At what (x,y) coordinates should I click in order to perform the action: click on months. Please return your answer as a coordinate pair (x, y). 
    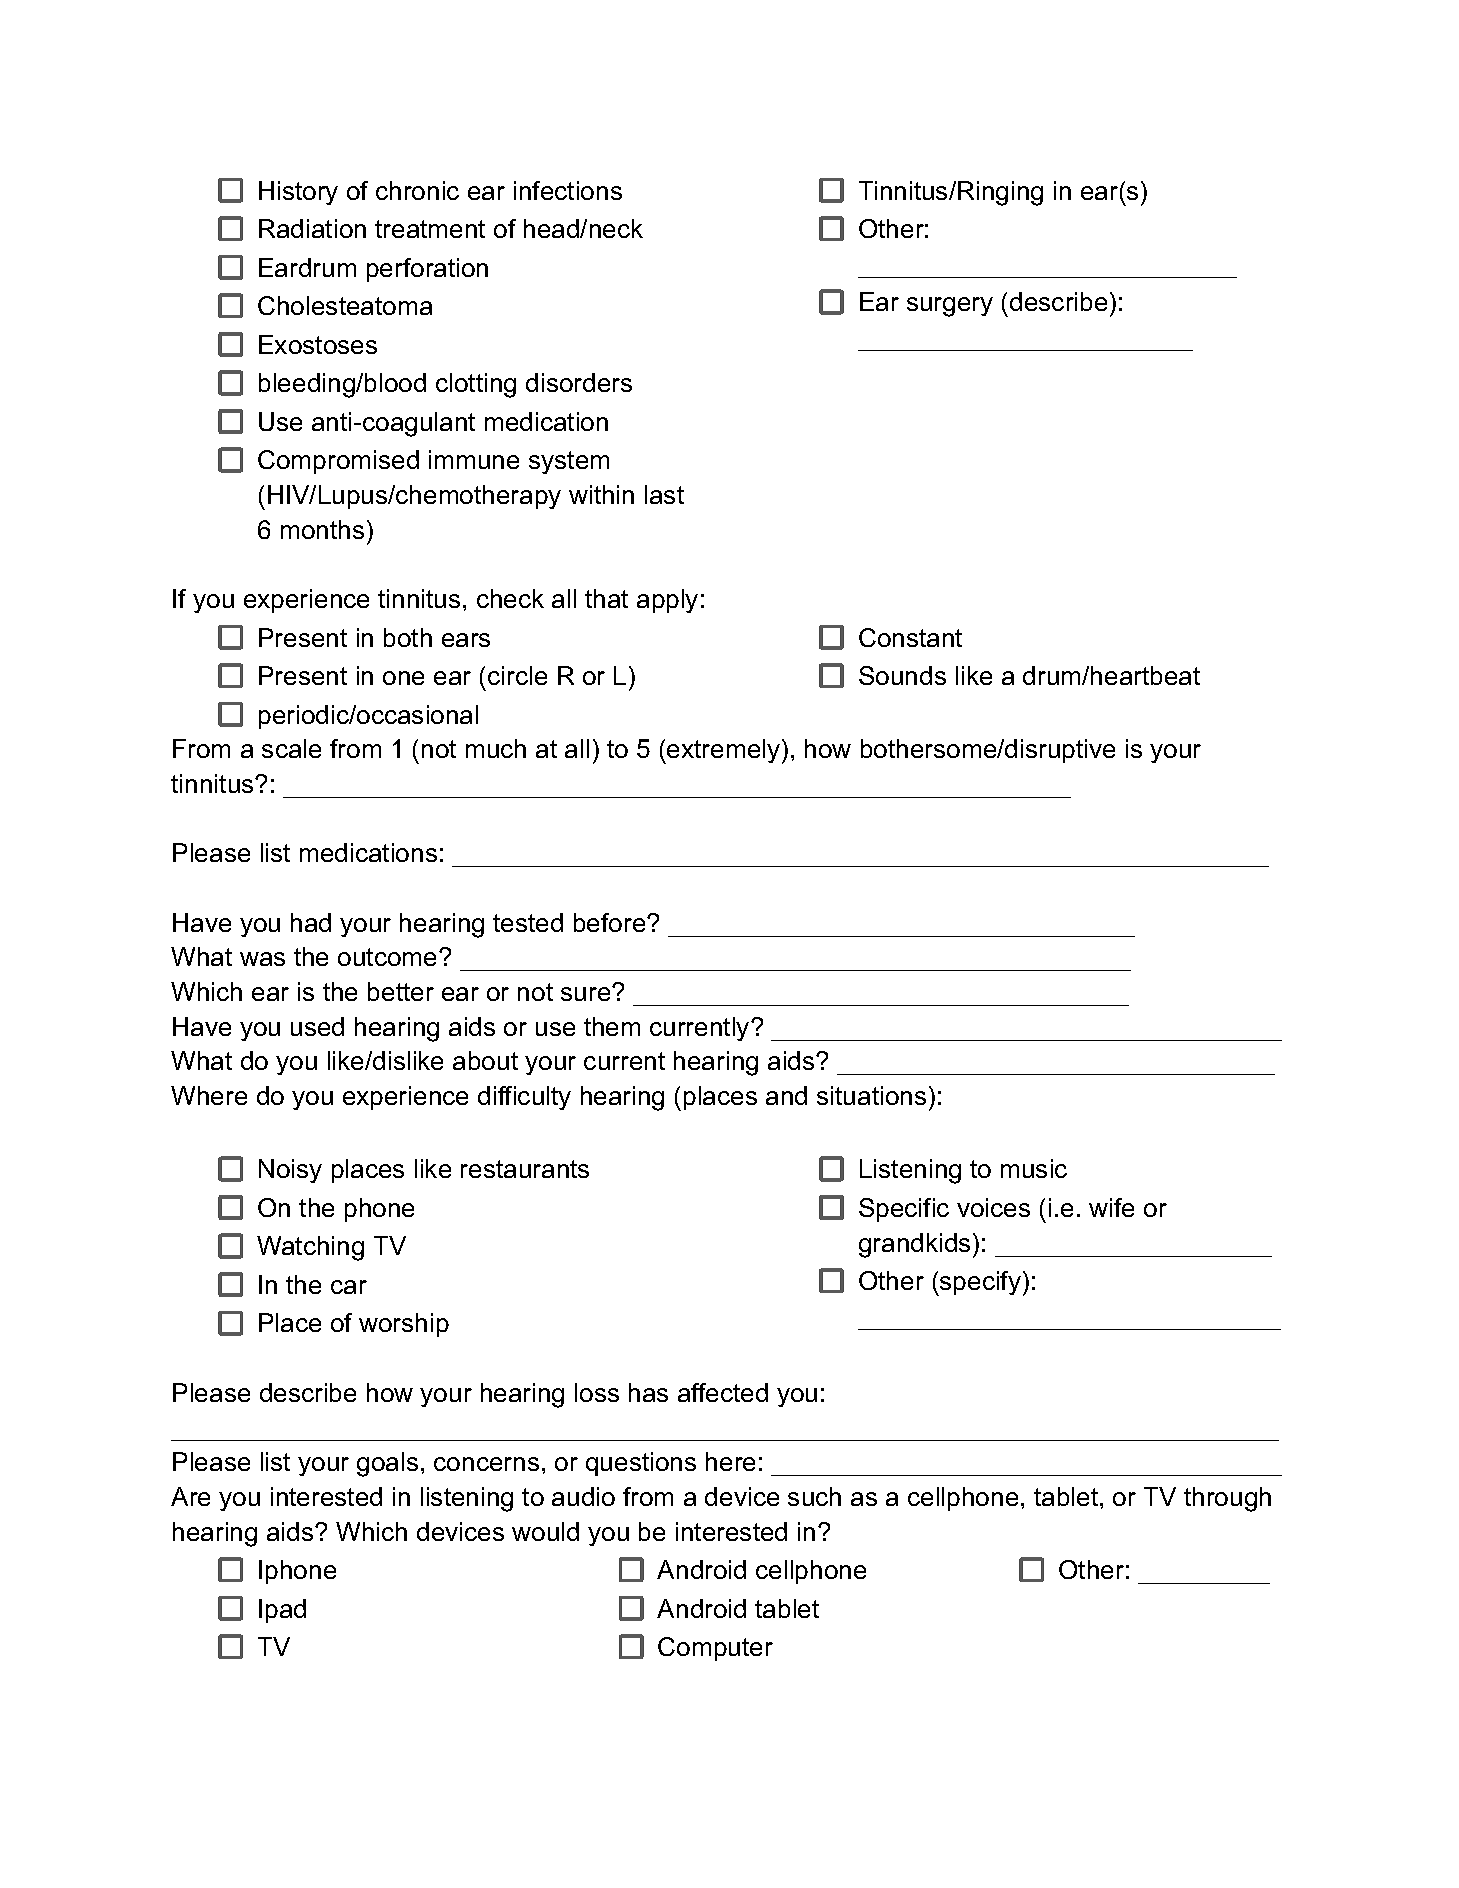
    Looking at the image, I should click on (322, 529).
